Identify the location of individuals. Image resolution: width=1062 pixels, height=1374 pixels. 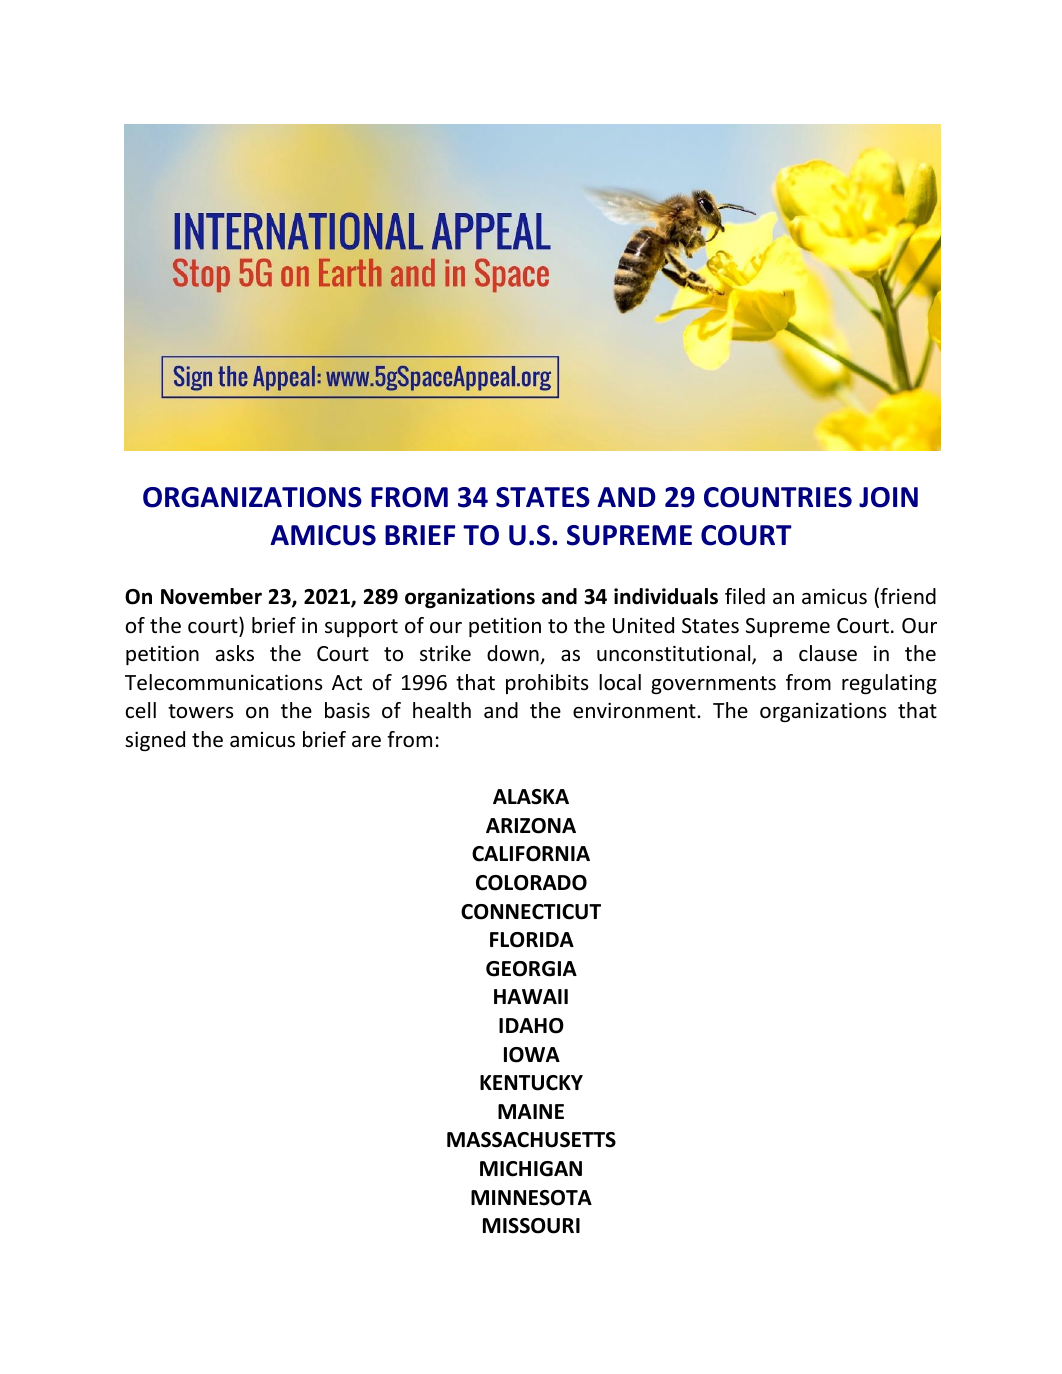
(666, 596).
